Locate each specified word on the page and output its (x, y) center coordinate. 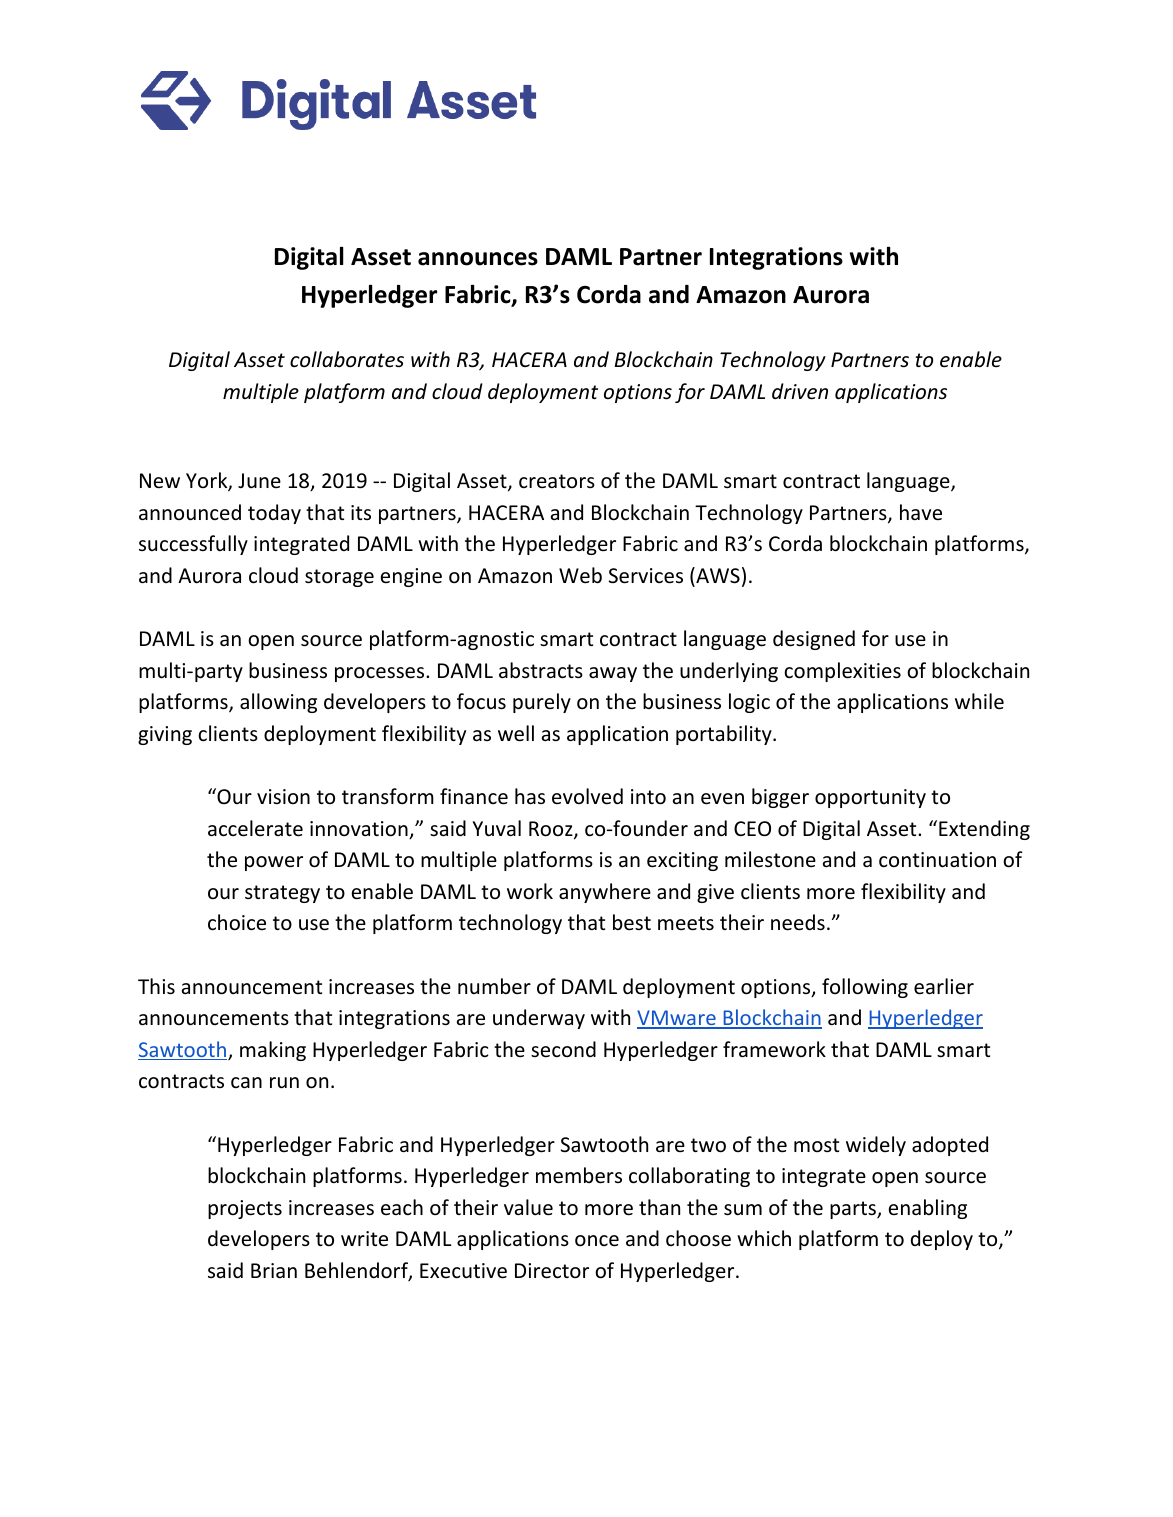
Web (580, 575)
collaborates (347, 359)
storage (339, 578)
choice (237, 922)
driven (800, 391)
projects (245, 1209)
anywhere (605, 893)
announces (478, 259)
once (597, 1241)
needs (798, 922)
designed (814, 640)
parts (854, 1210)
